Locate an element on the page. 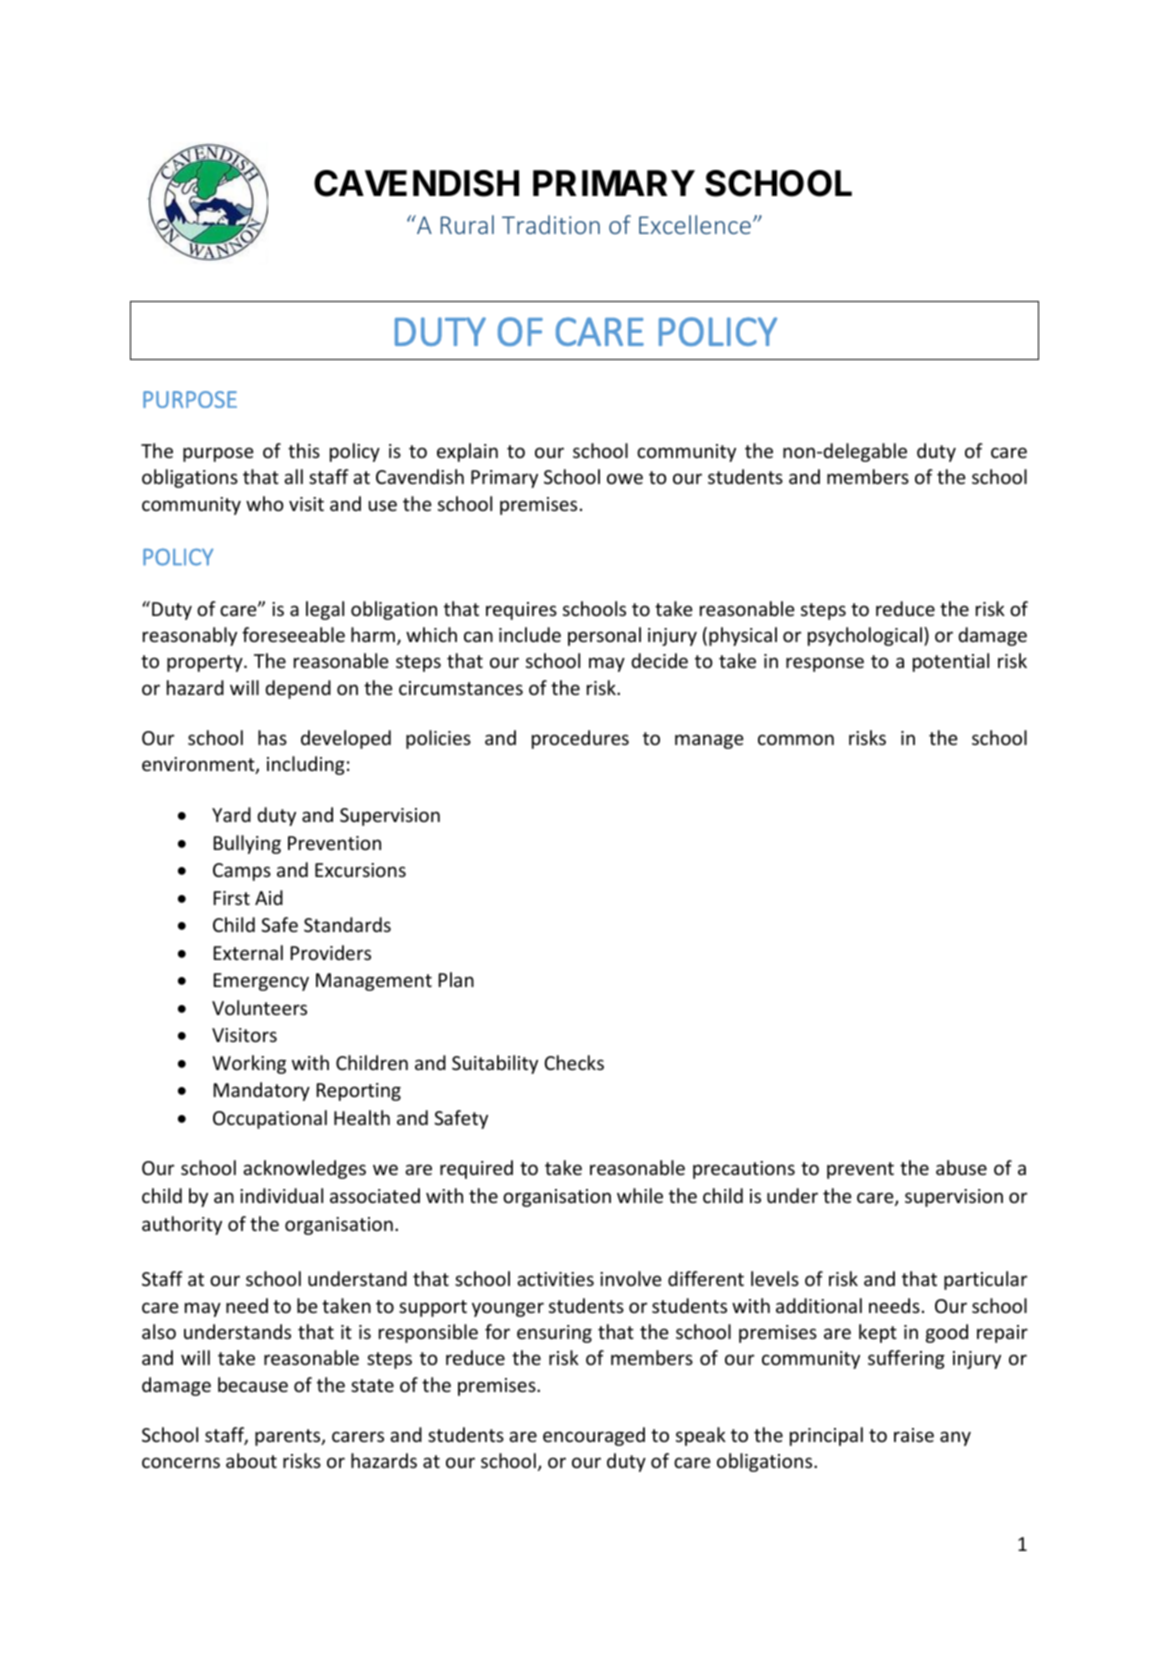 Image resolution: width=1169 pixels, height=1653 pixels. Checks is located at coordinates (574, 1062).
